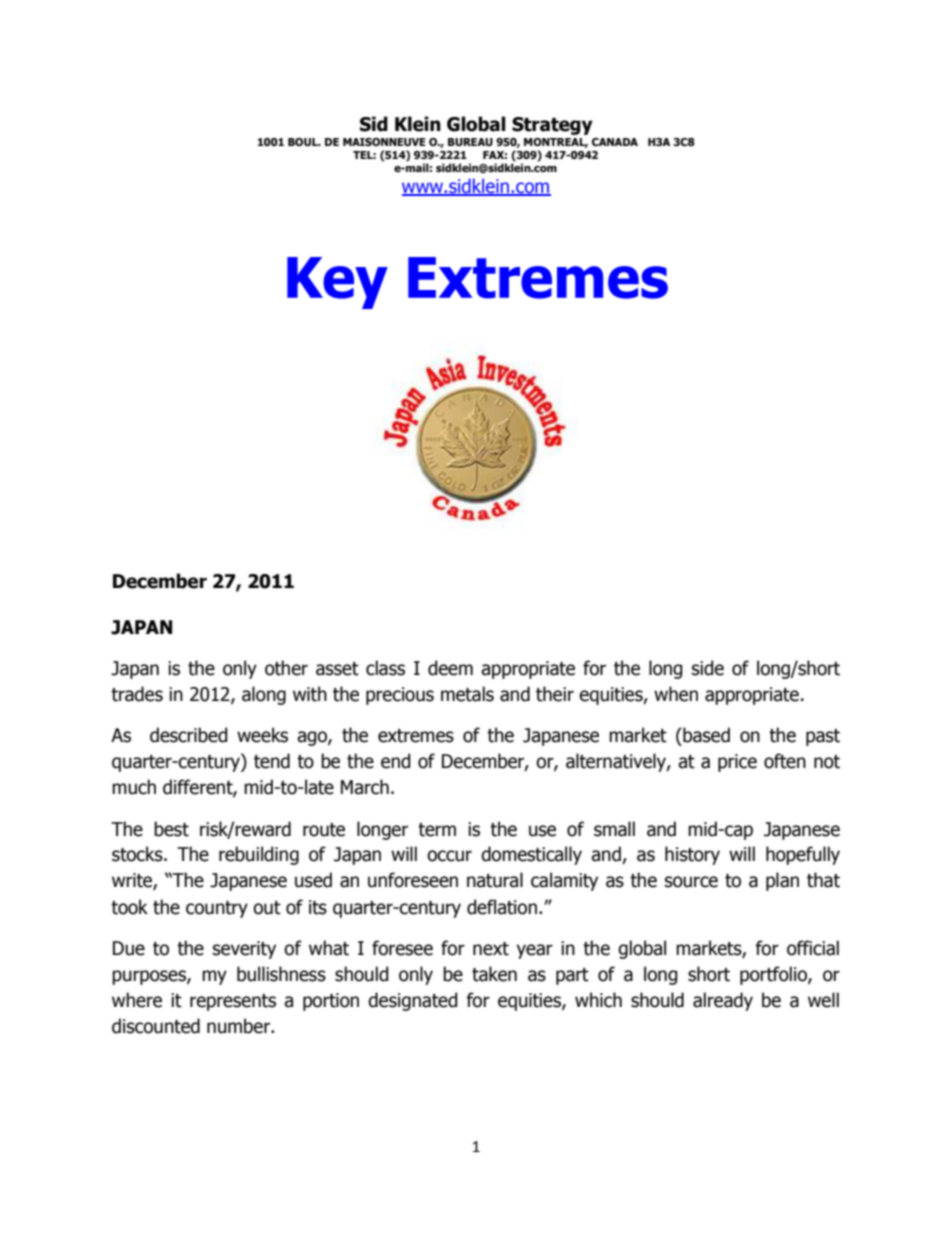 The image size is (952, 1233). What do you see at coordinates (552, 126) in the screenshot?
I see `Strategy` at bounding box center [552, 126].
